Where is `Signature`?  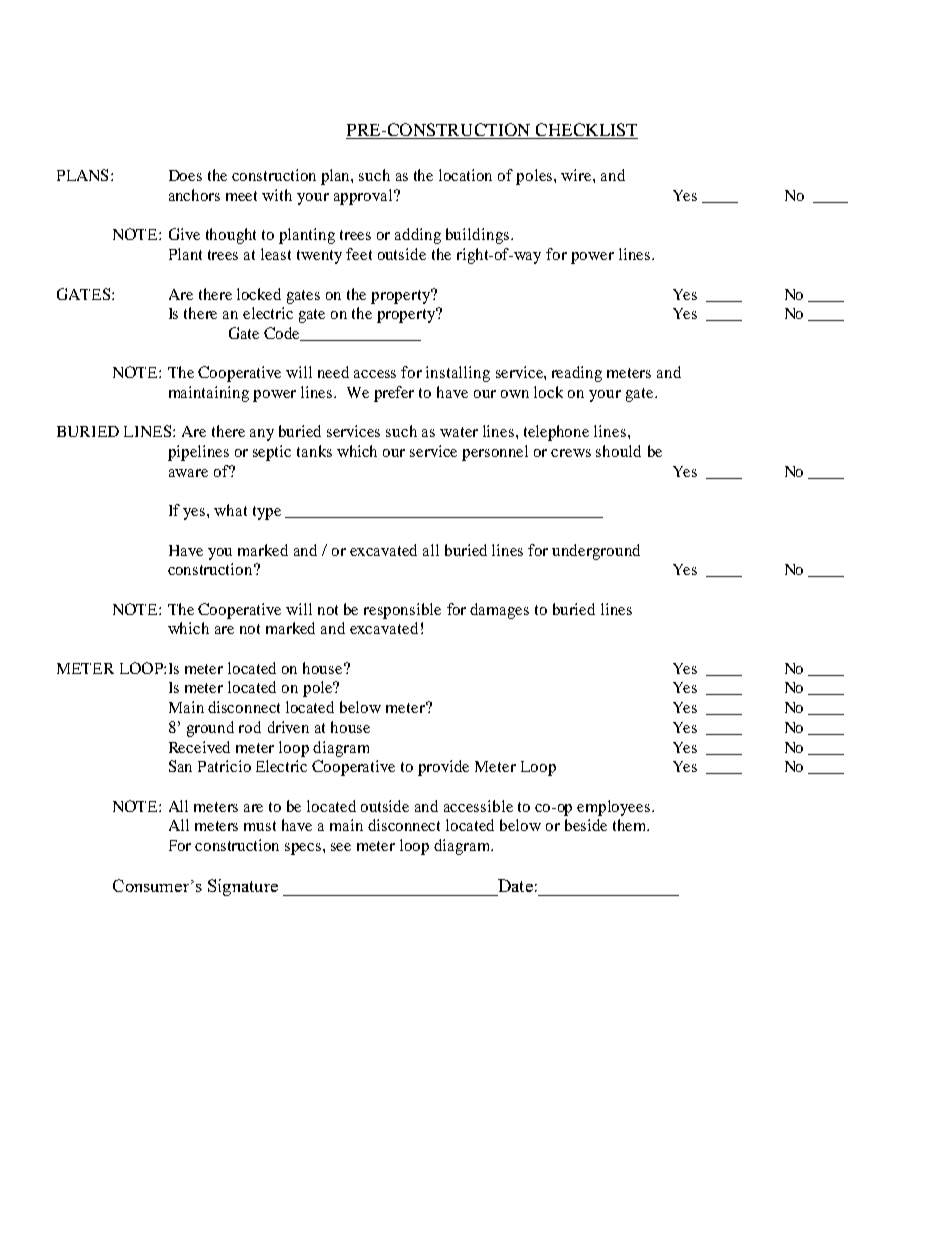
Signature is located at coordinates (243, 887).
